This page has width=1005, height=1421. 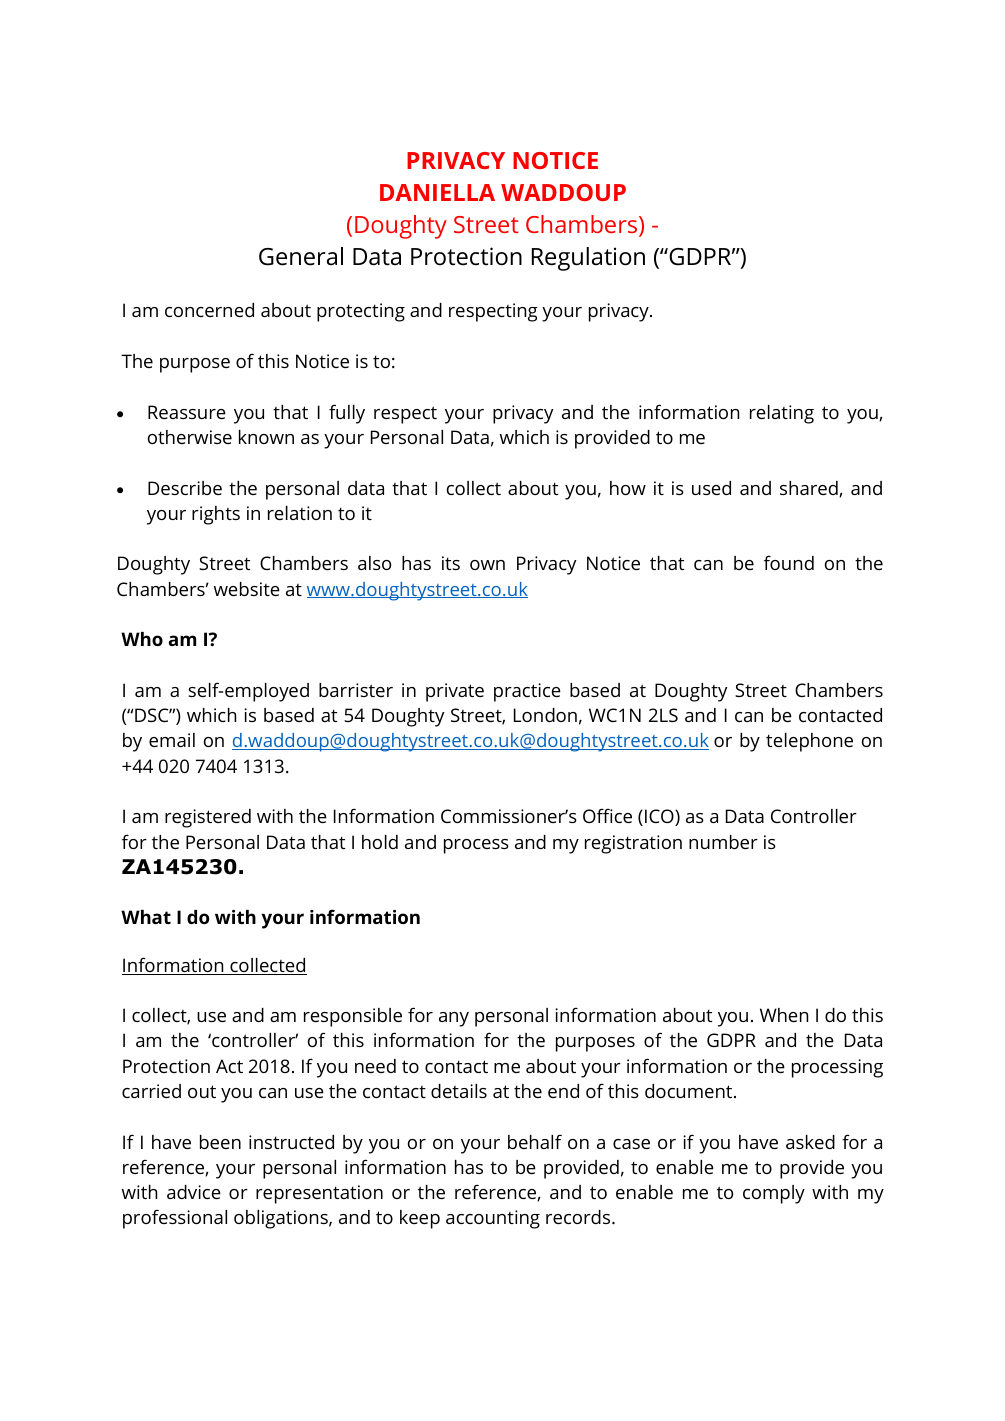 What do you see at coordinates (301, 256) in the page?
I see `General` at bounding box center [301, 256].
